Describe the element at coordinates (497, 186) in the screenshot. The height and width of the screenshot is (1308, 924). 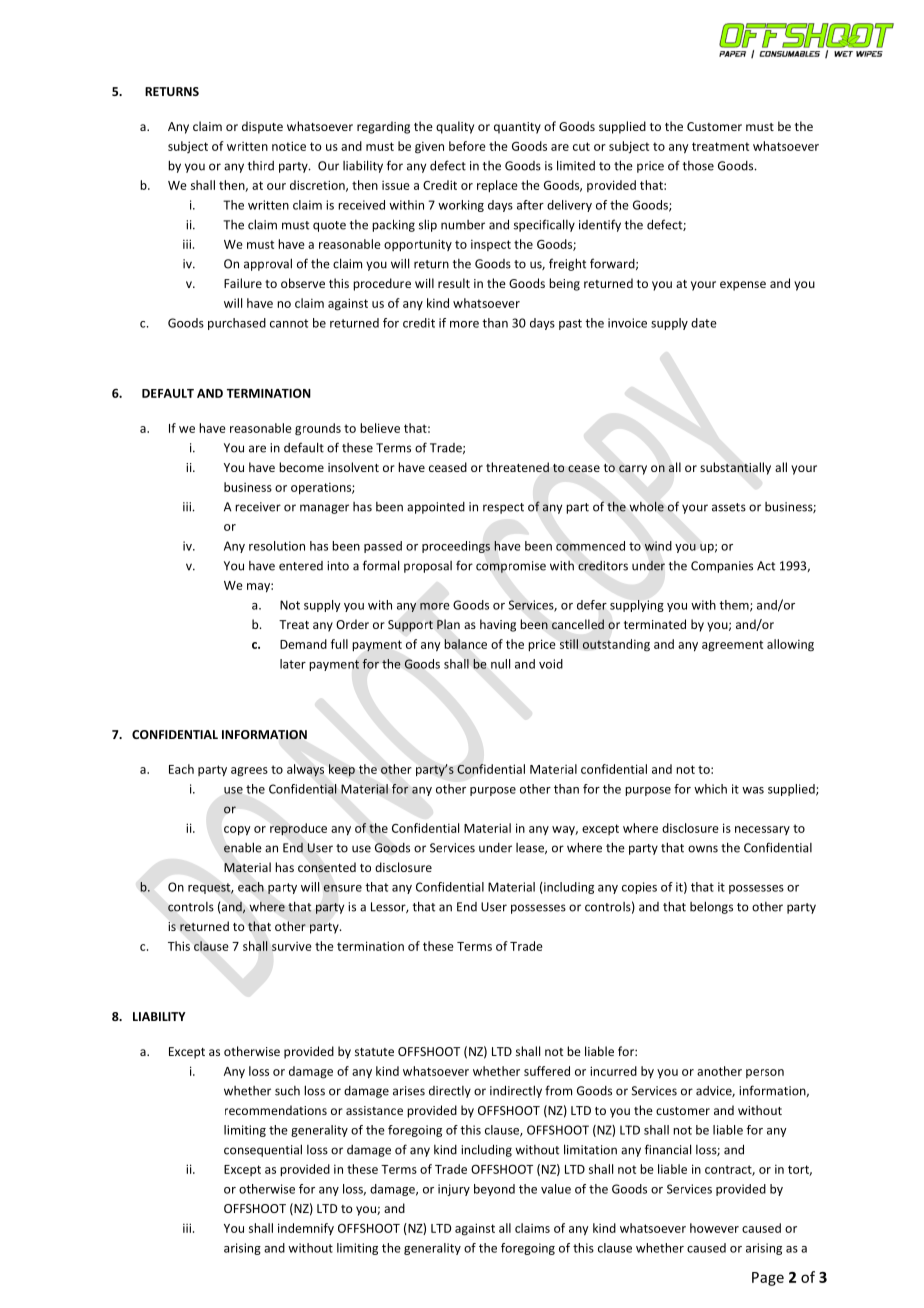
I see `replace` at that location.
